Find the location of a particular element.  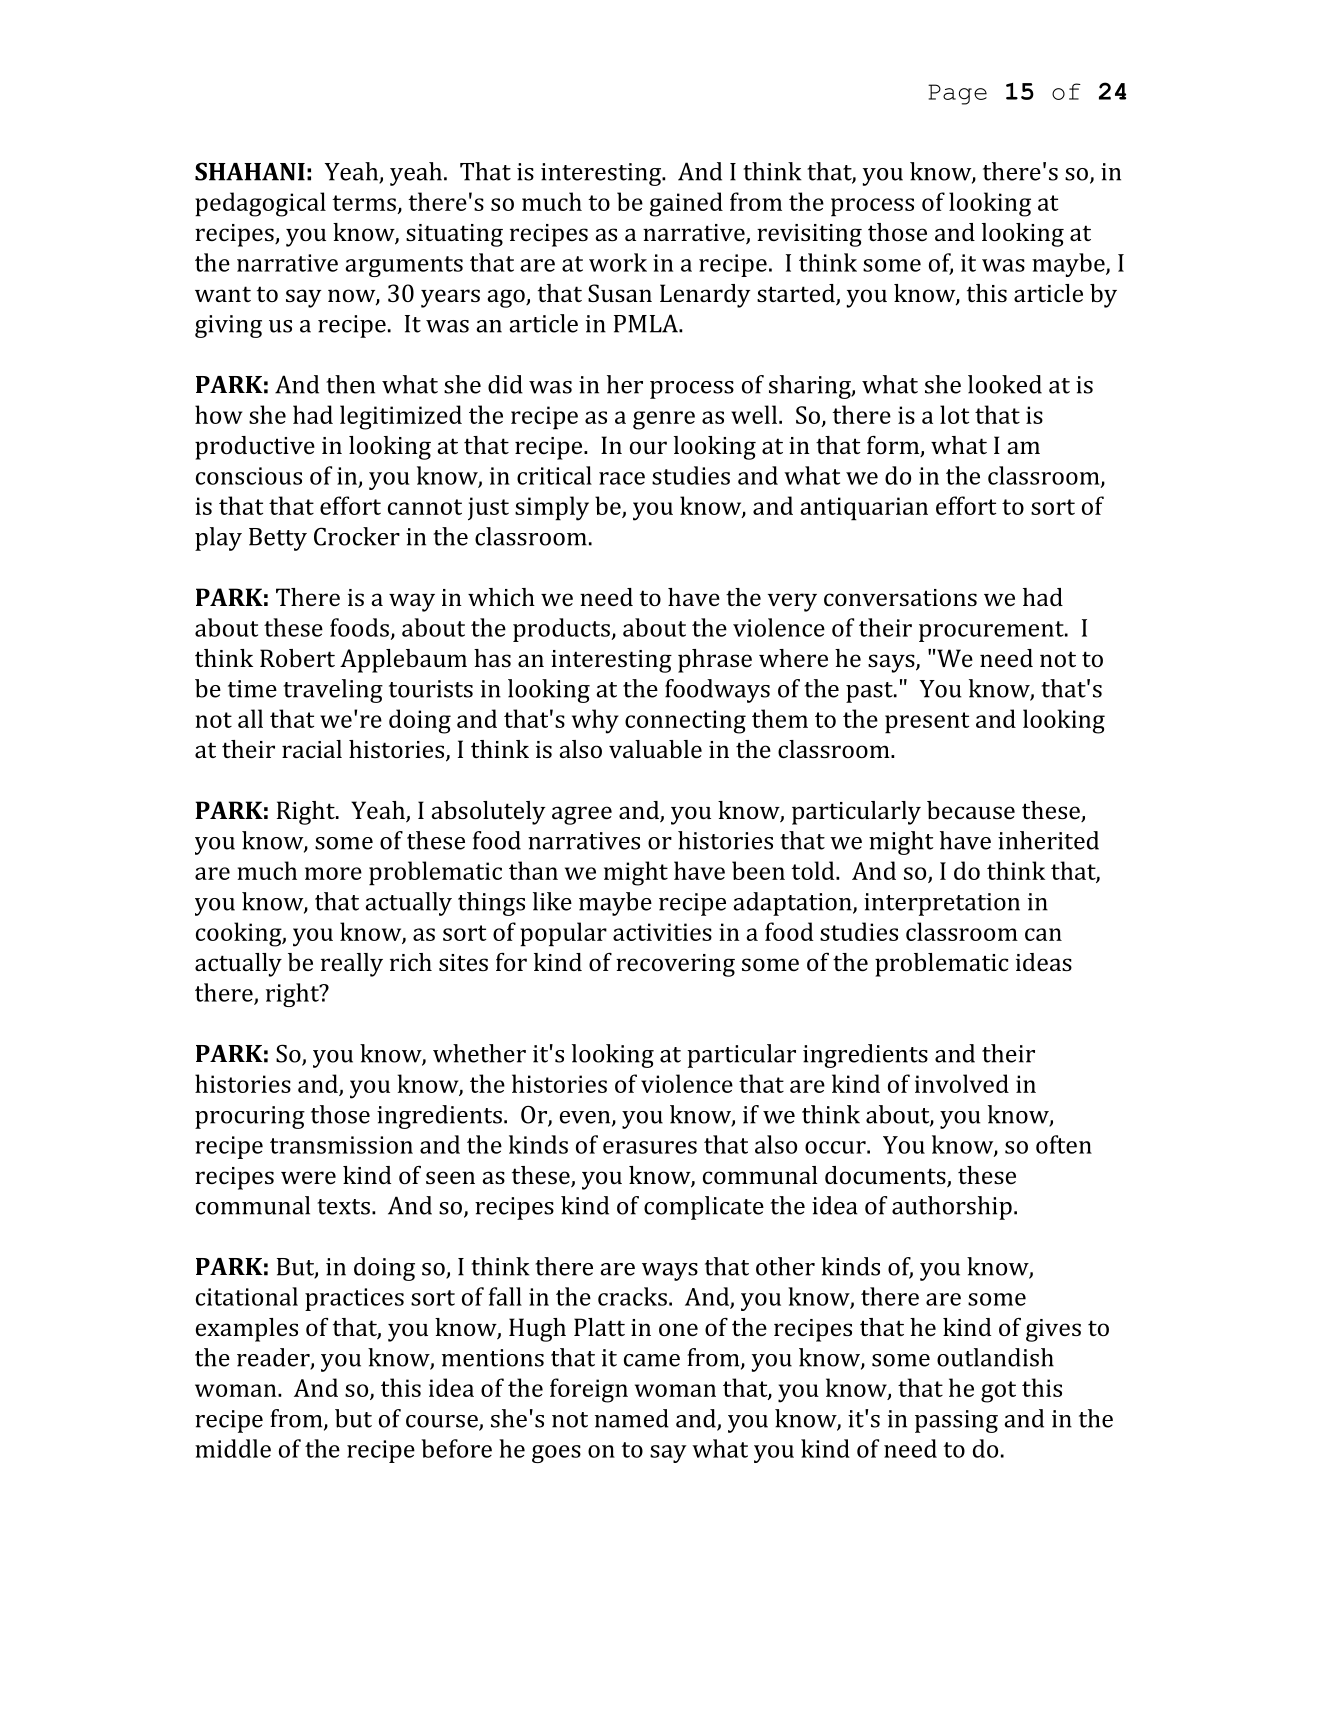

passing is located at coordinates (956, 1421).
